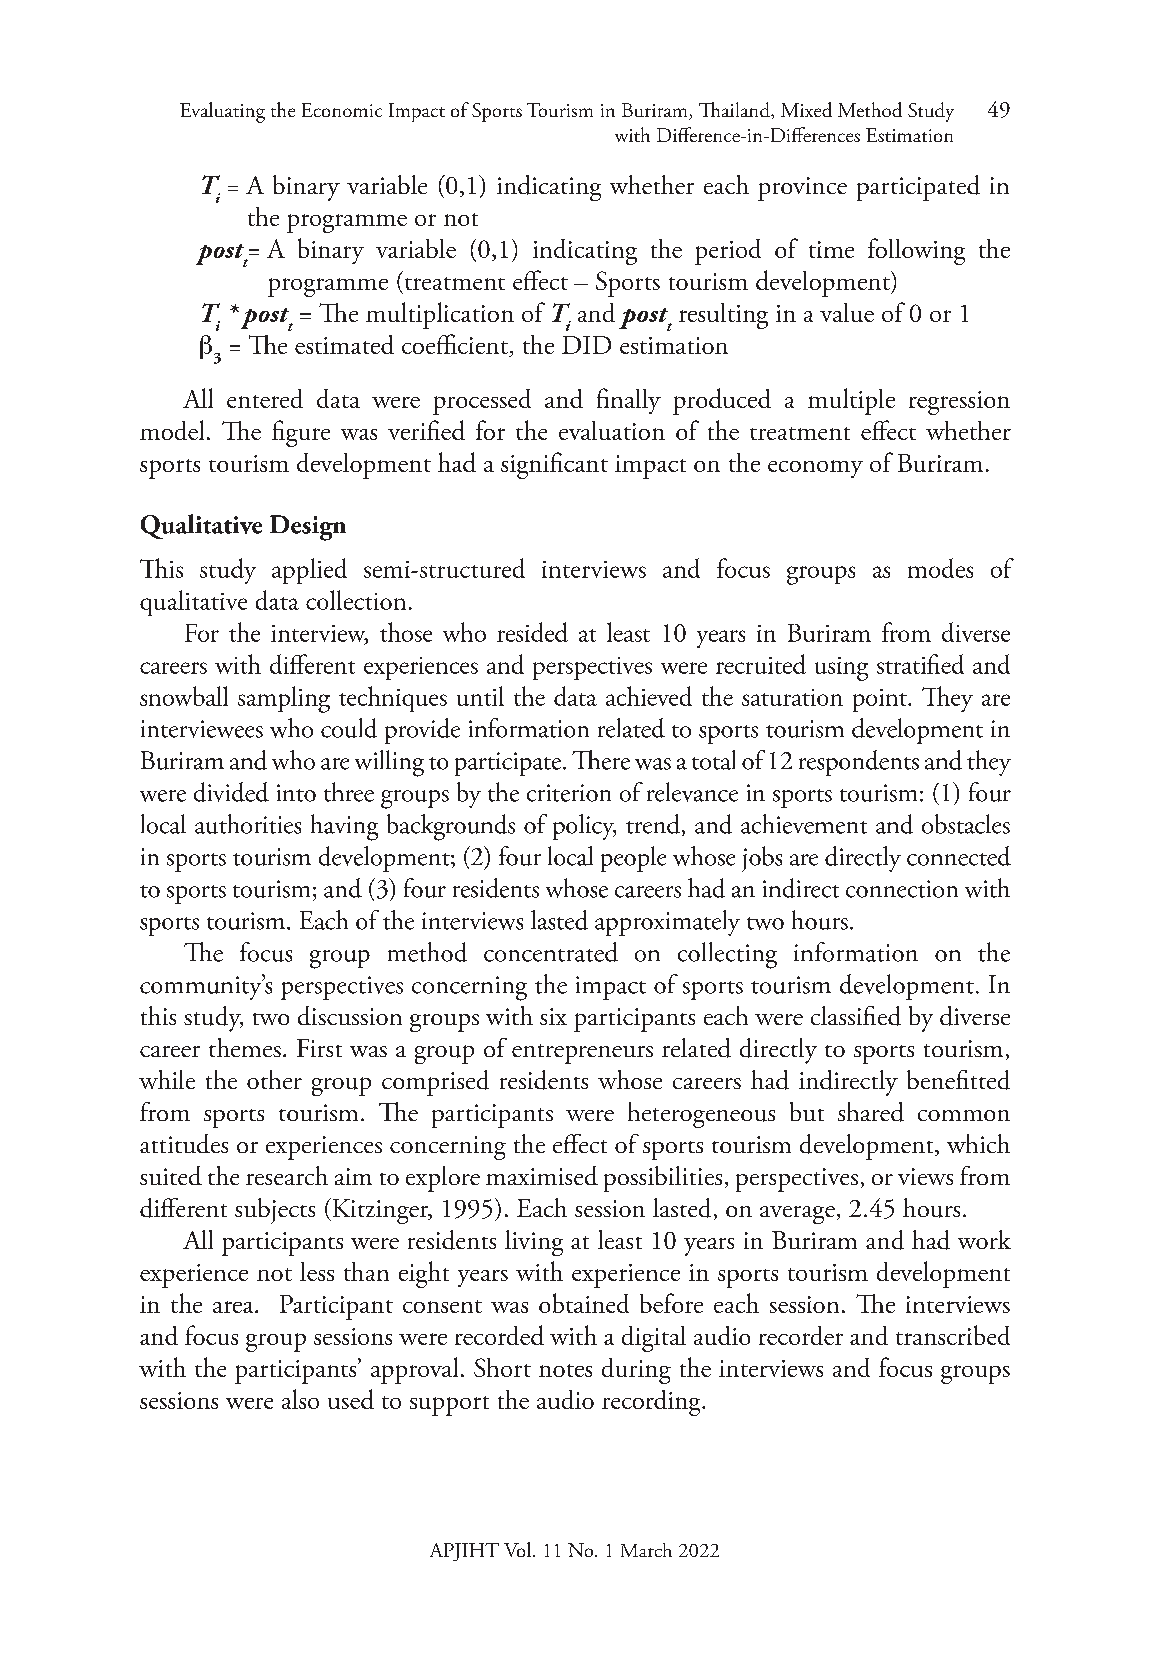 Image resolution: width=1150 pixels, height=1680 pixels. Describe the element at coordinates (815, 469) in the screenshot. I see `economy` at that location.
